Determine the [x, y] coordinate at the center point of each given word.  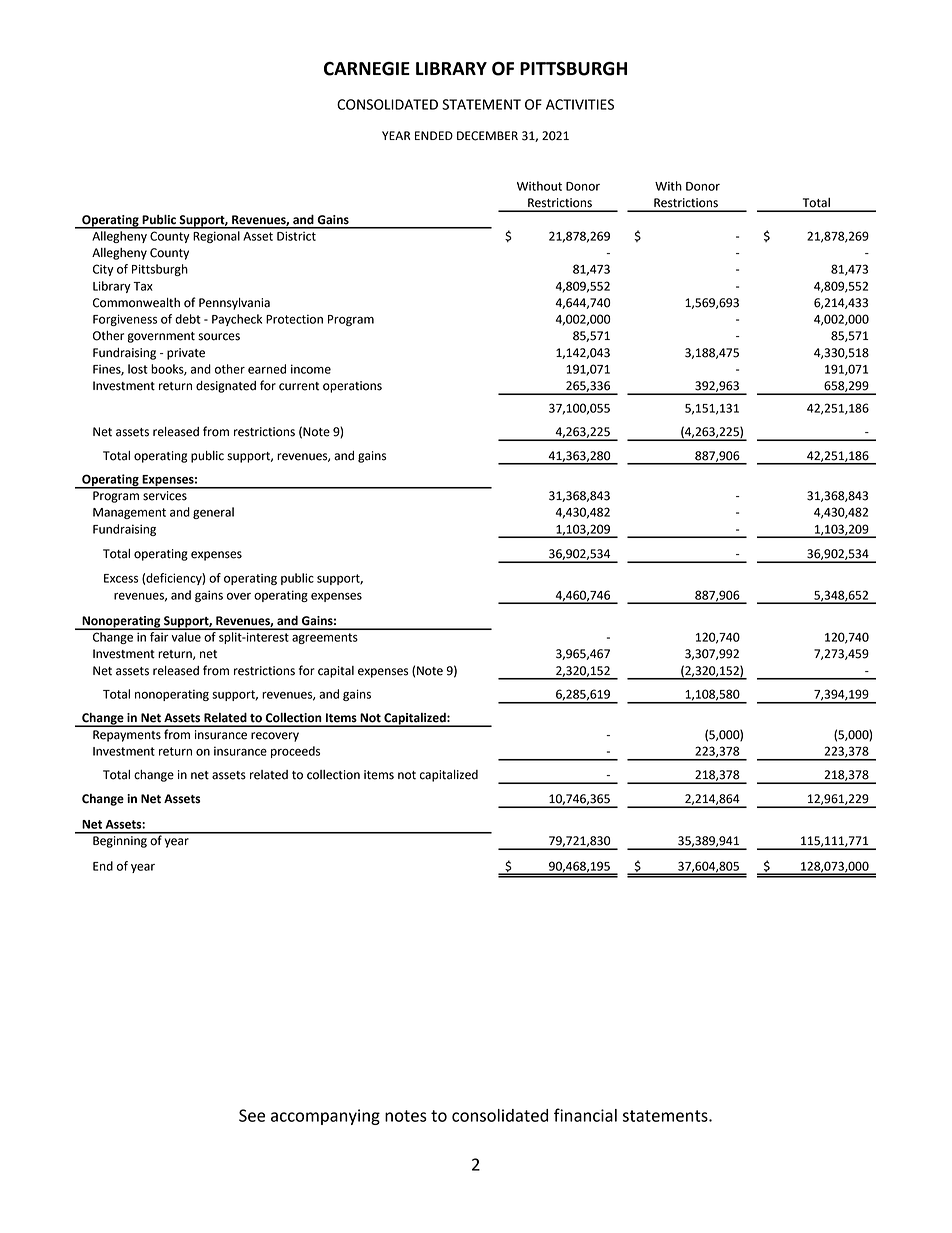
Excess [121, 578]
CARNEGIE [367, 68]
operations [352, 387]
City [103, 270]
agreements [325, 638]
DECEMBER [487, 136]
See [252, 1115]
